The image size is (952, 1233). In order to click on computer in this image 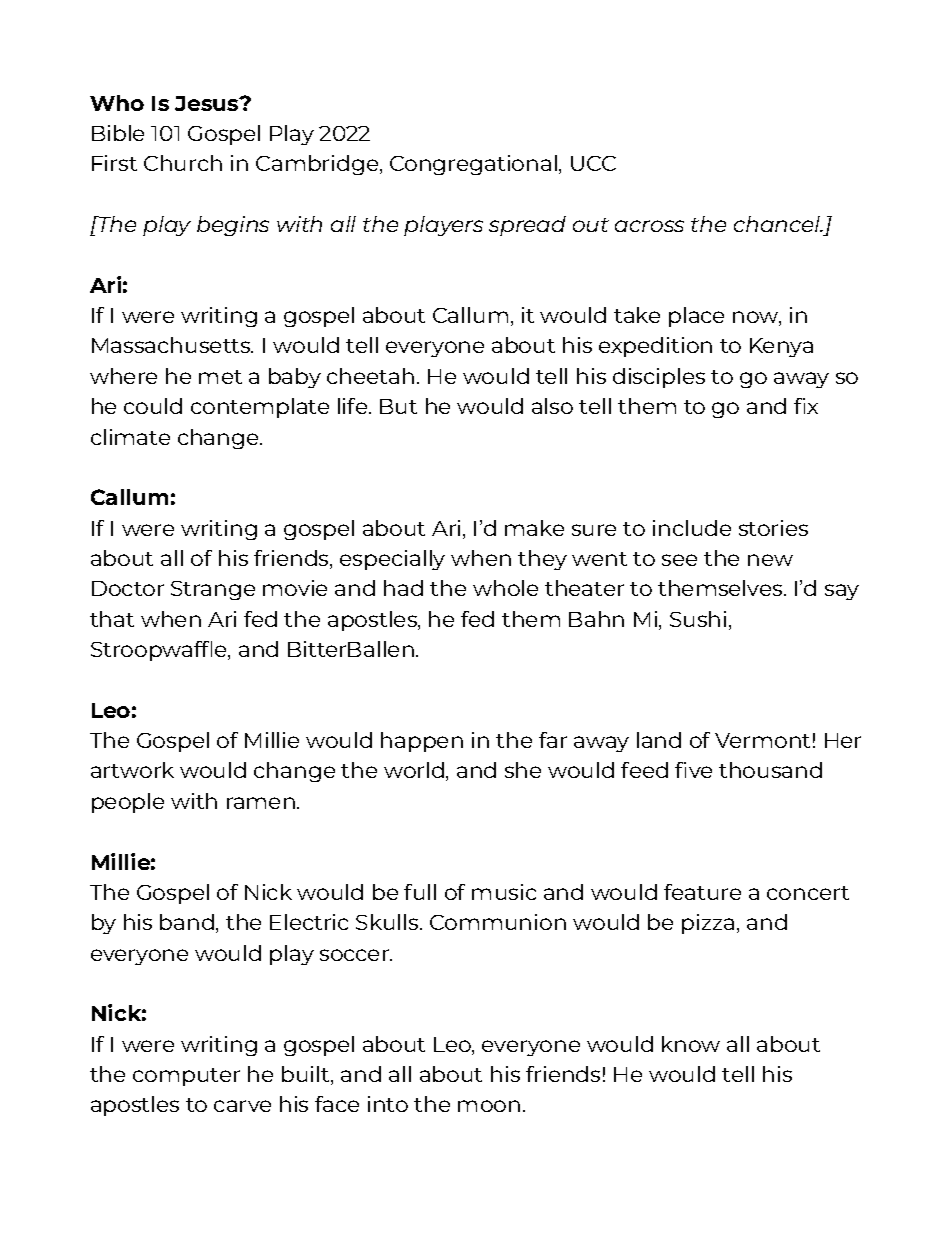, I will do `click(186, 1077)`.
